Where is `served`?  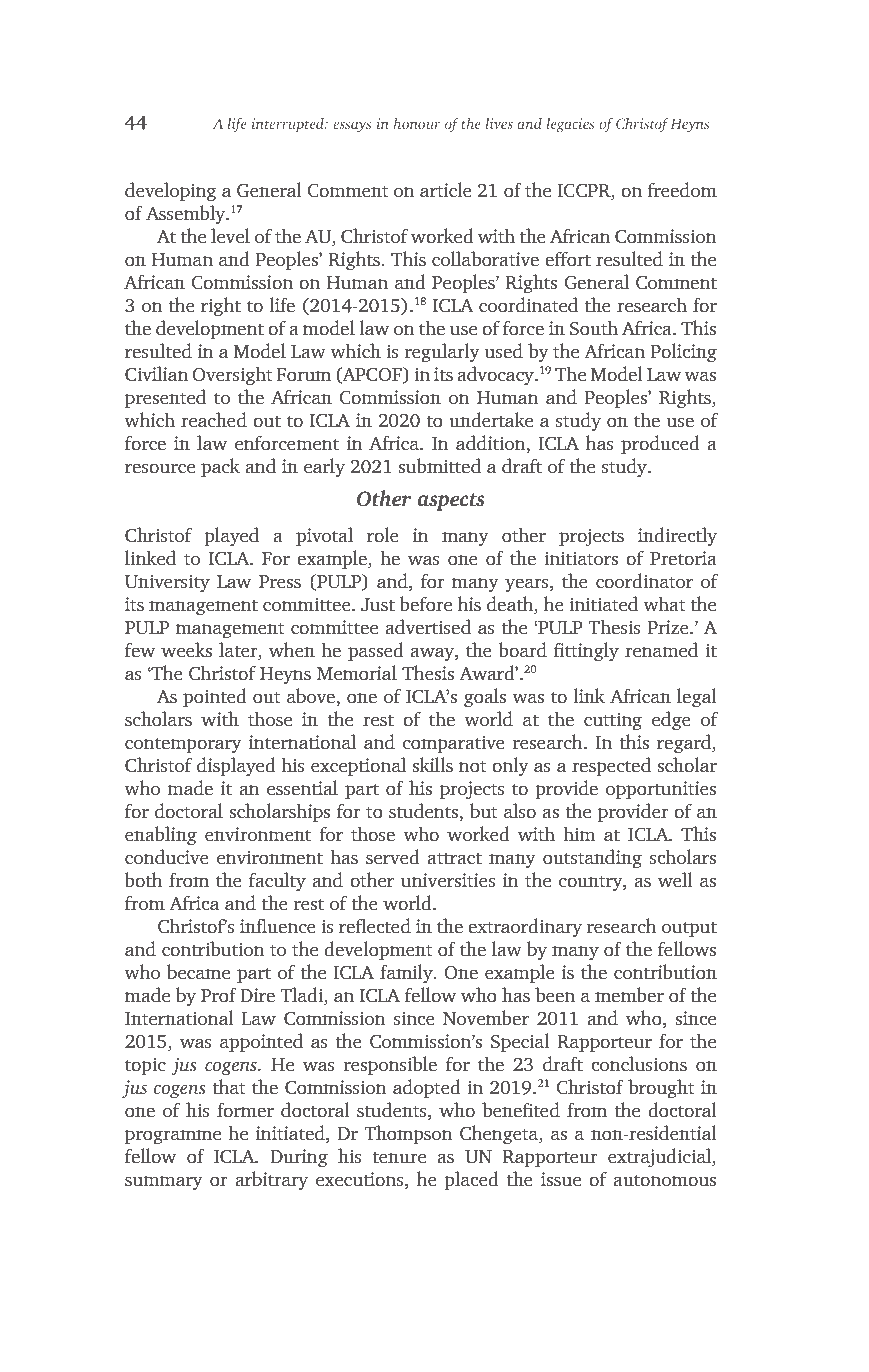 served is located at coordinates (393, 857).
